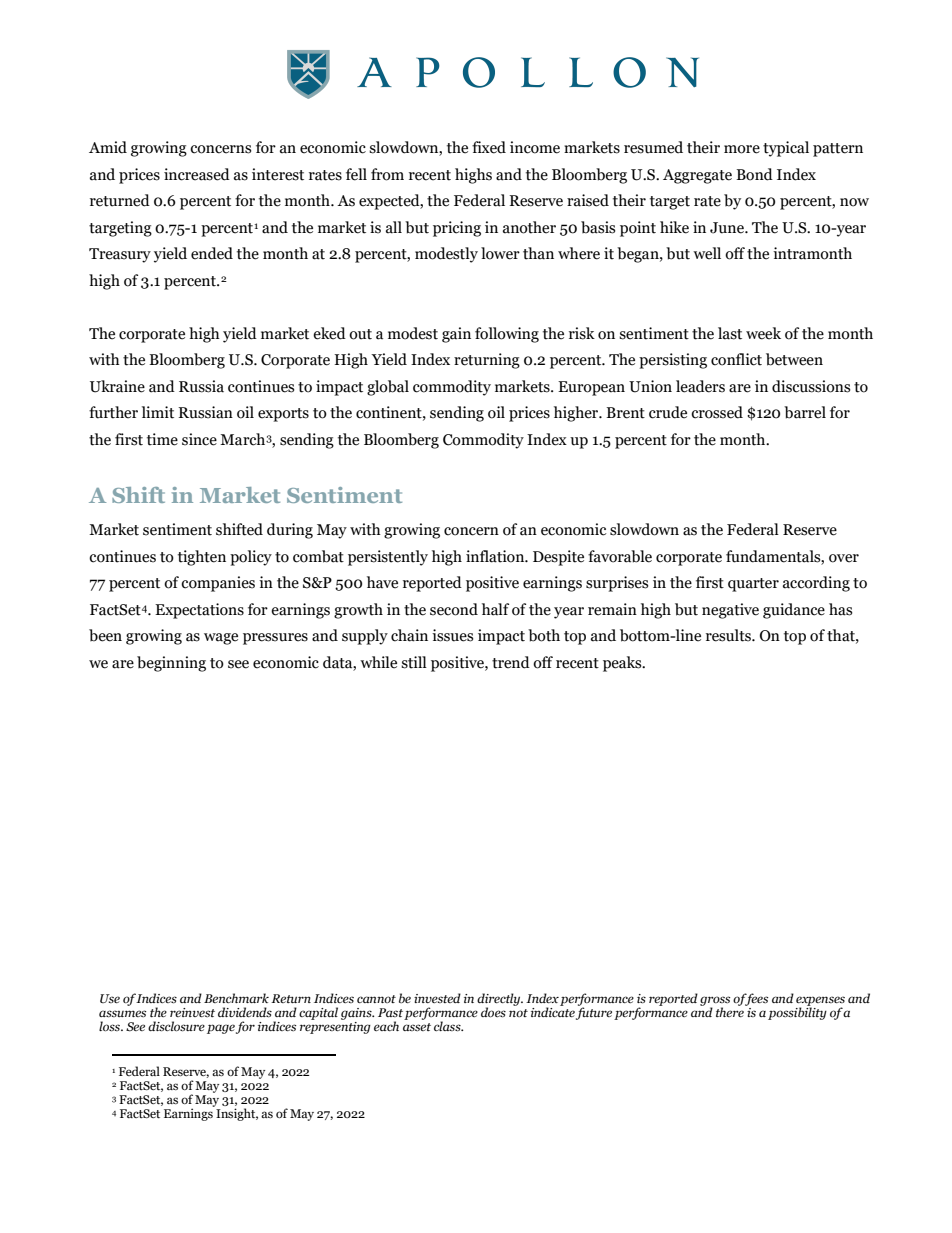  What do you see at coordinates (218, 584) in the document?
I see `companies` at bounding box center [218, 584].
